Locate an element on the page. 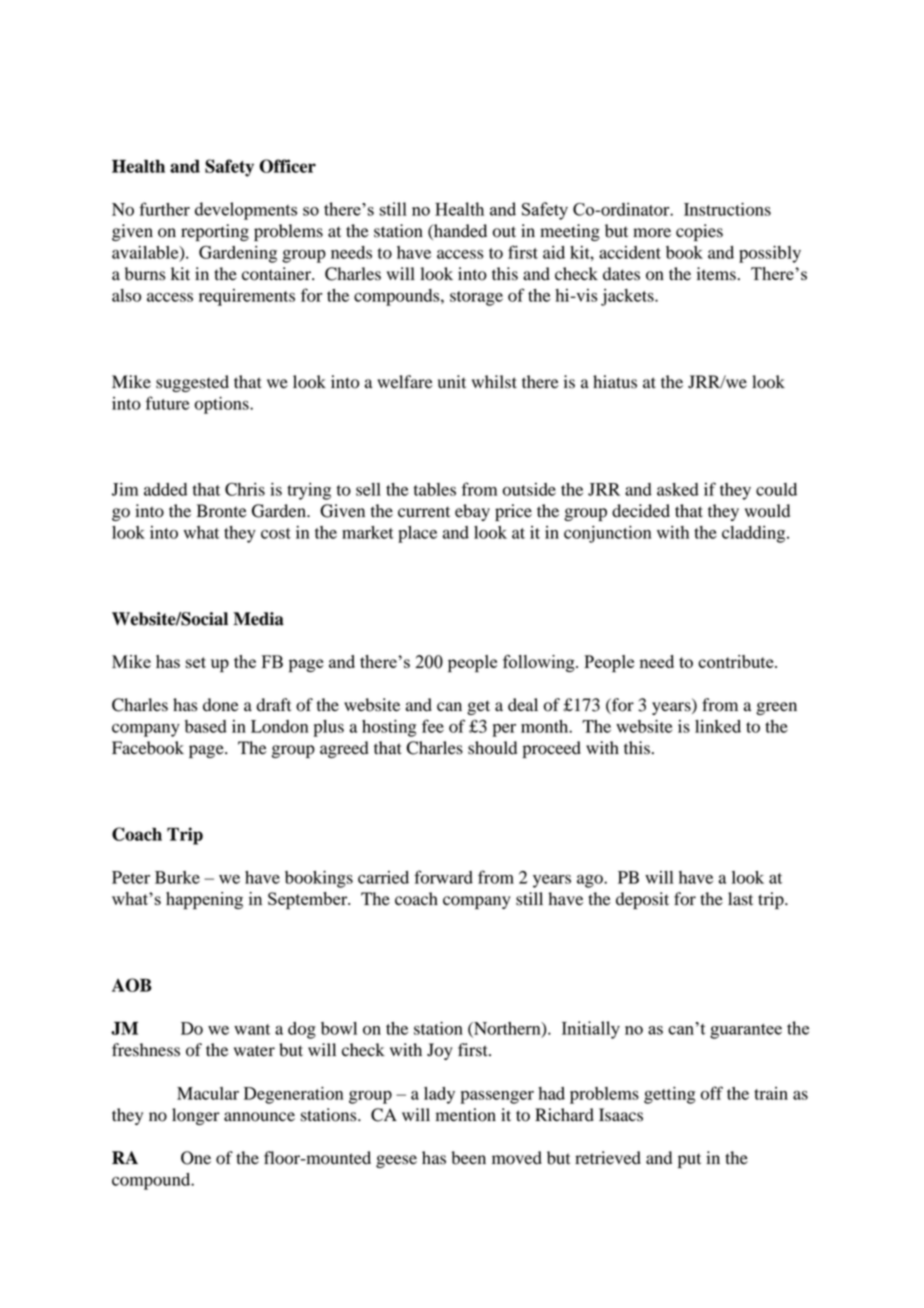 This document has height=1308, width=924. set is located at coordinates (196, 662).
